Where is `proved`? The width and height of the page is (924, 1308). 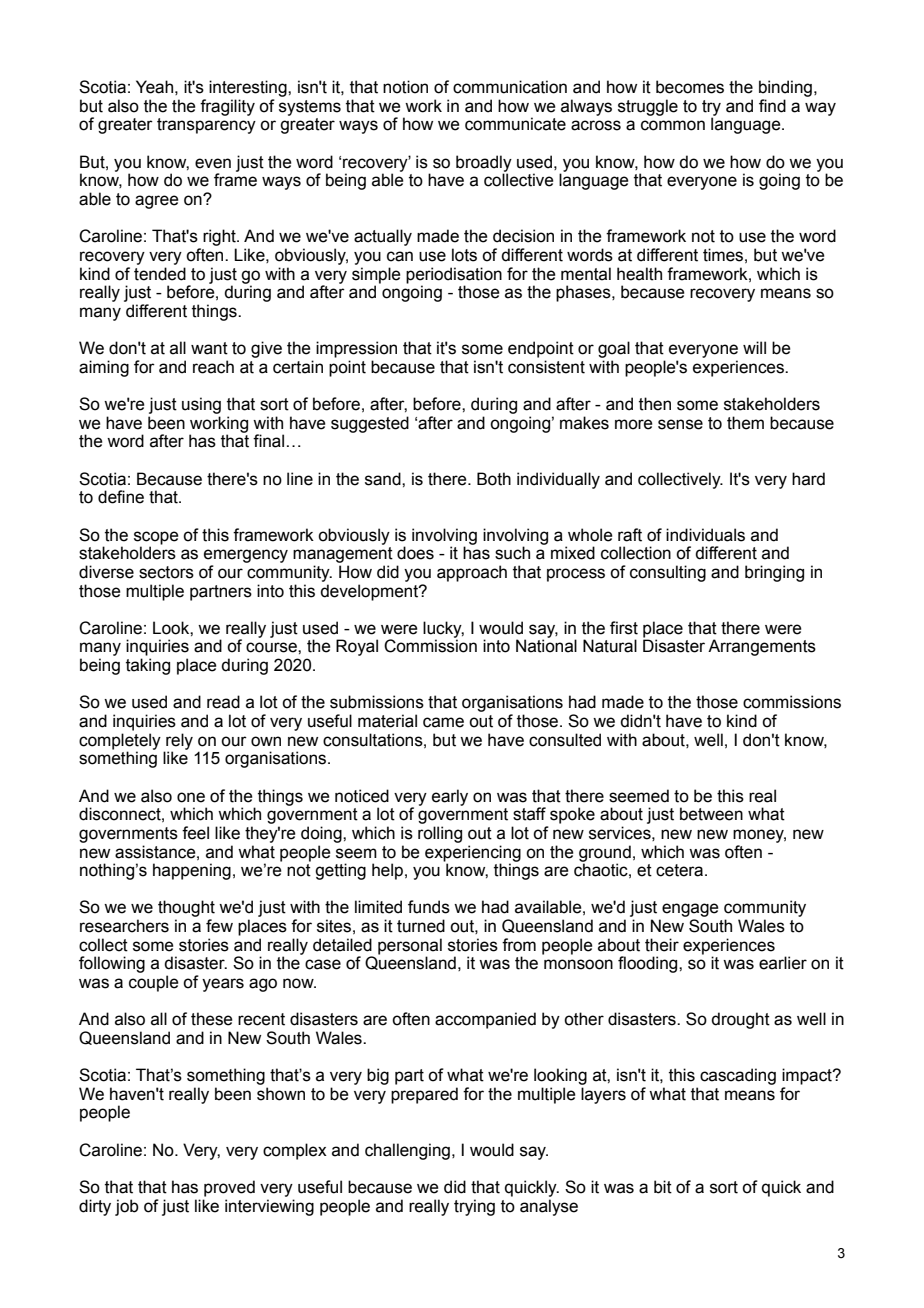
proved is located at coordinates (229, 1188).
